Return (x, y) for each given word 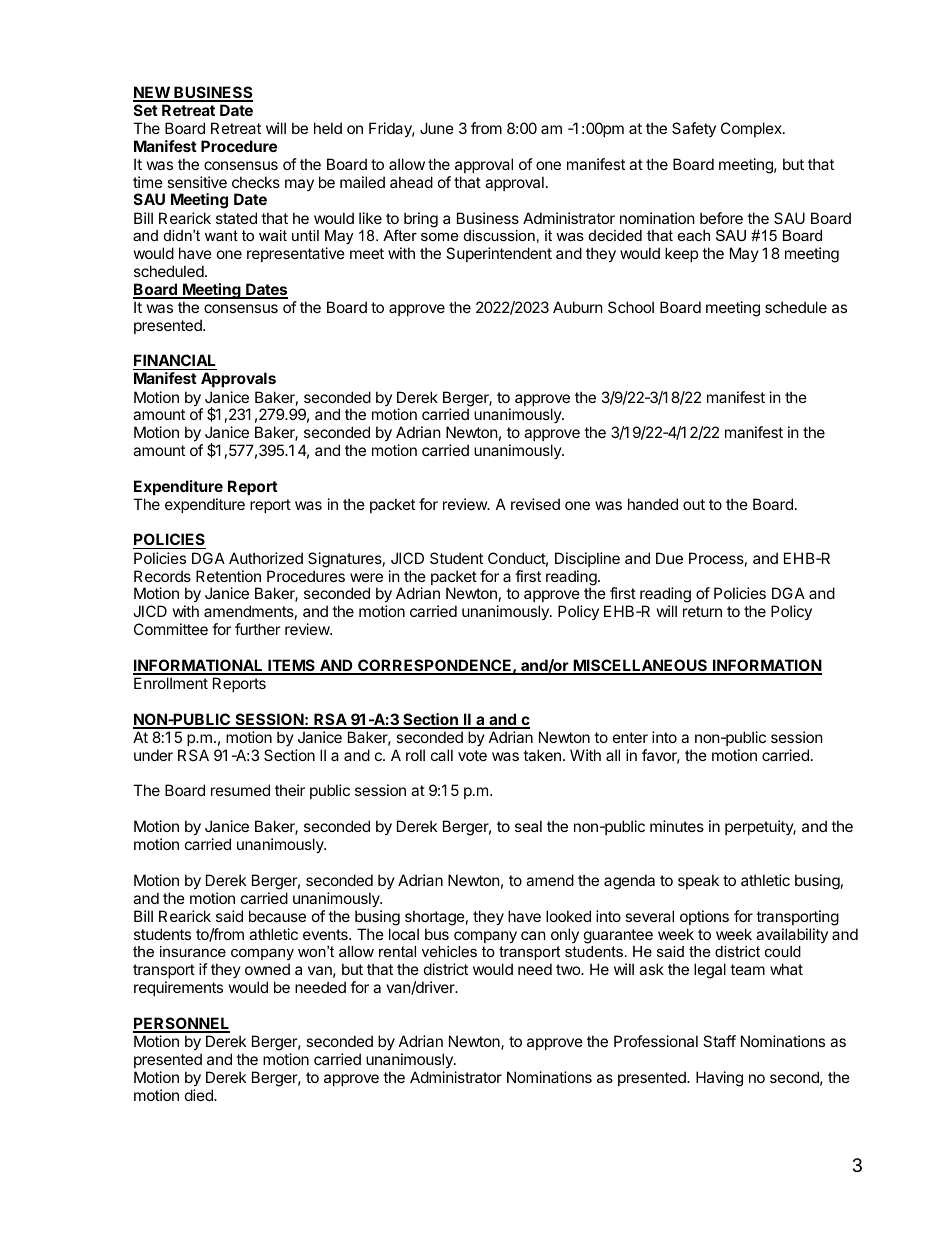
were (366, 577)
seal (528, 826)
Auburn (578, 307)
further (258, 629)
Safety (694, 129)
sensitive (197, 182)
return (702, 611)
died (200, 1095)
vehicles (449, 951)
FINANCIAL (175, 362)
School (631, 307)
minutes (677, 826)
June (437, 128)
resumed (240, 790)
